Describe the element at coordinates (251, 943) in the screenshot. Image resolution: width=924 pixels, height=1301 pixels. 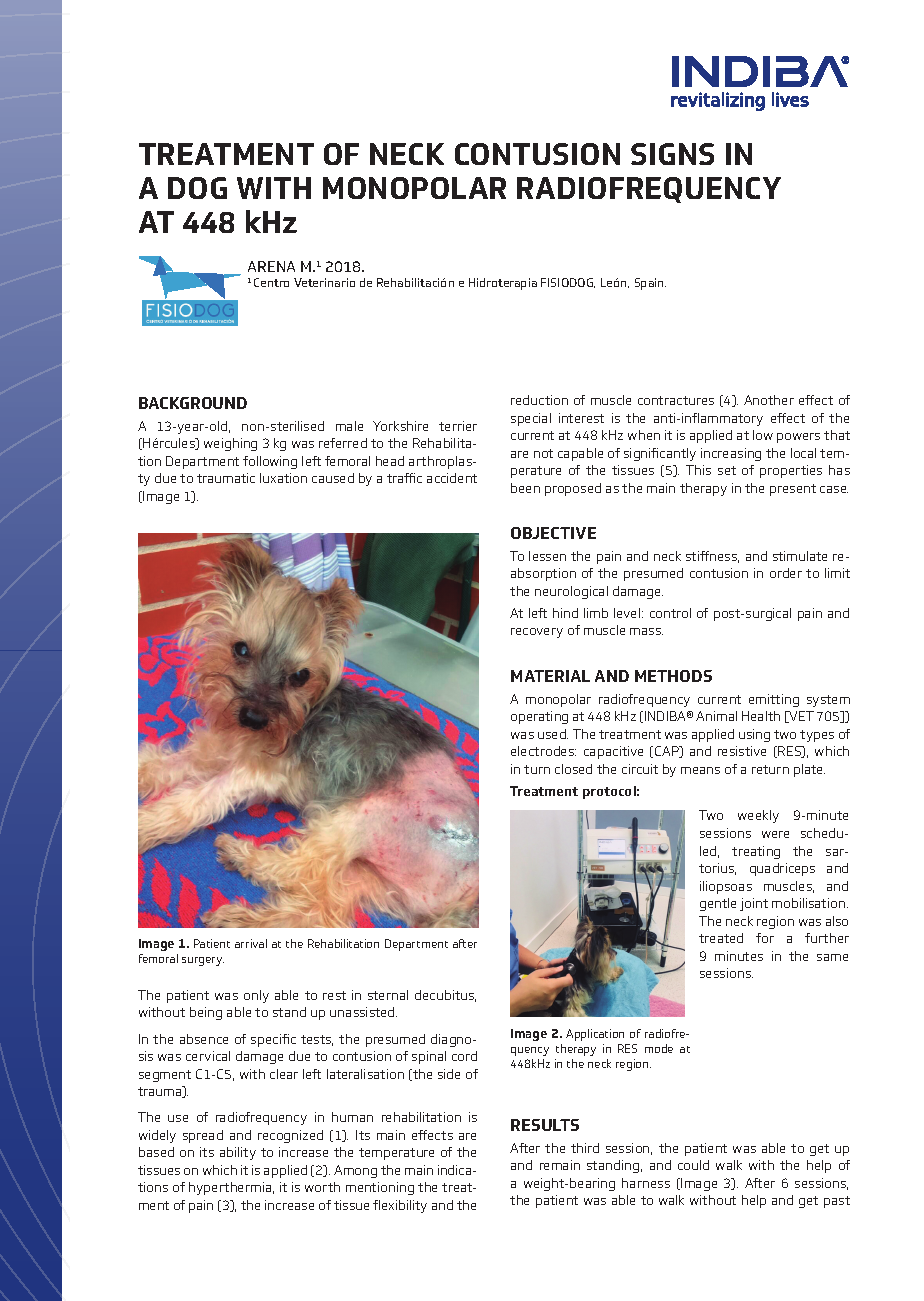
I see `arrival` at that location.
